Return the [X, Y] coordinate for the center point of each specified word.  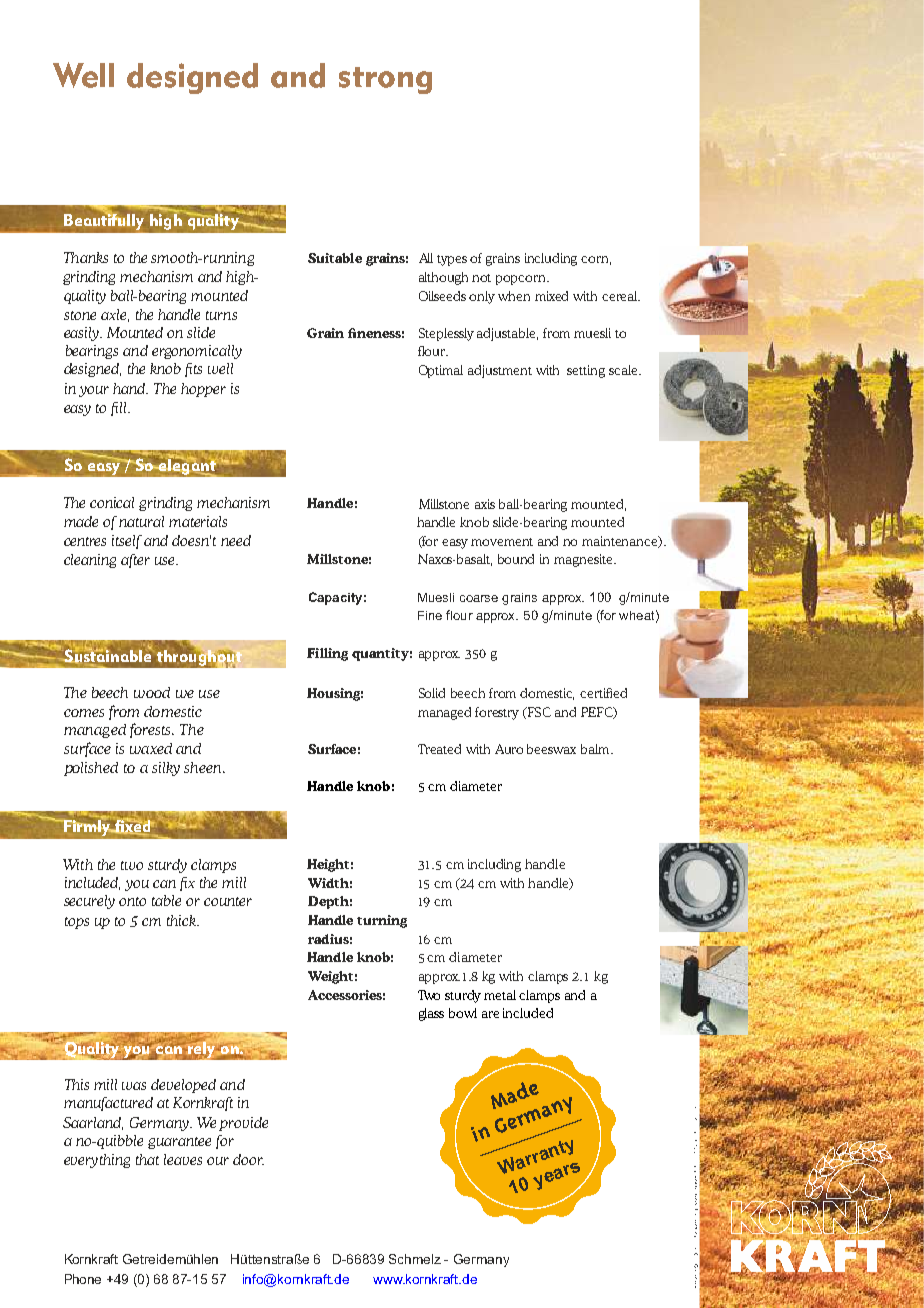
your [94, 391]
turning [382, 921]
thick [182, 920]
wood [152, 692]
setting [586, 371]
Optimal [441, 371]
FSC [538, 712]
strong [385, 80]
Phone [83, 1279]
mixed [551, 296]
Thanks [86, 257]
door [248, 1159]
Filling [327, 654]
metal [500, 995]
